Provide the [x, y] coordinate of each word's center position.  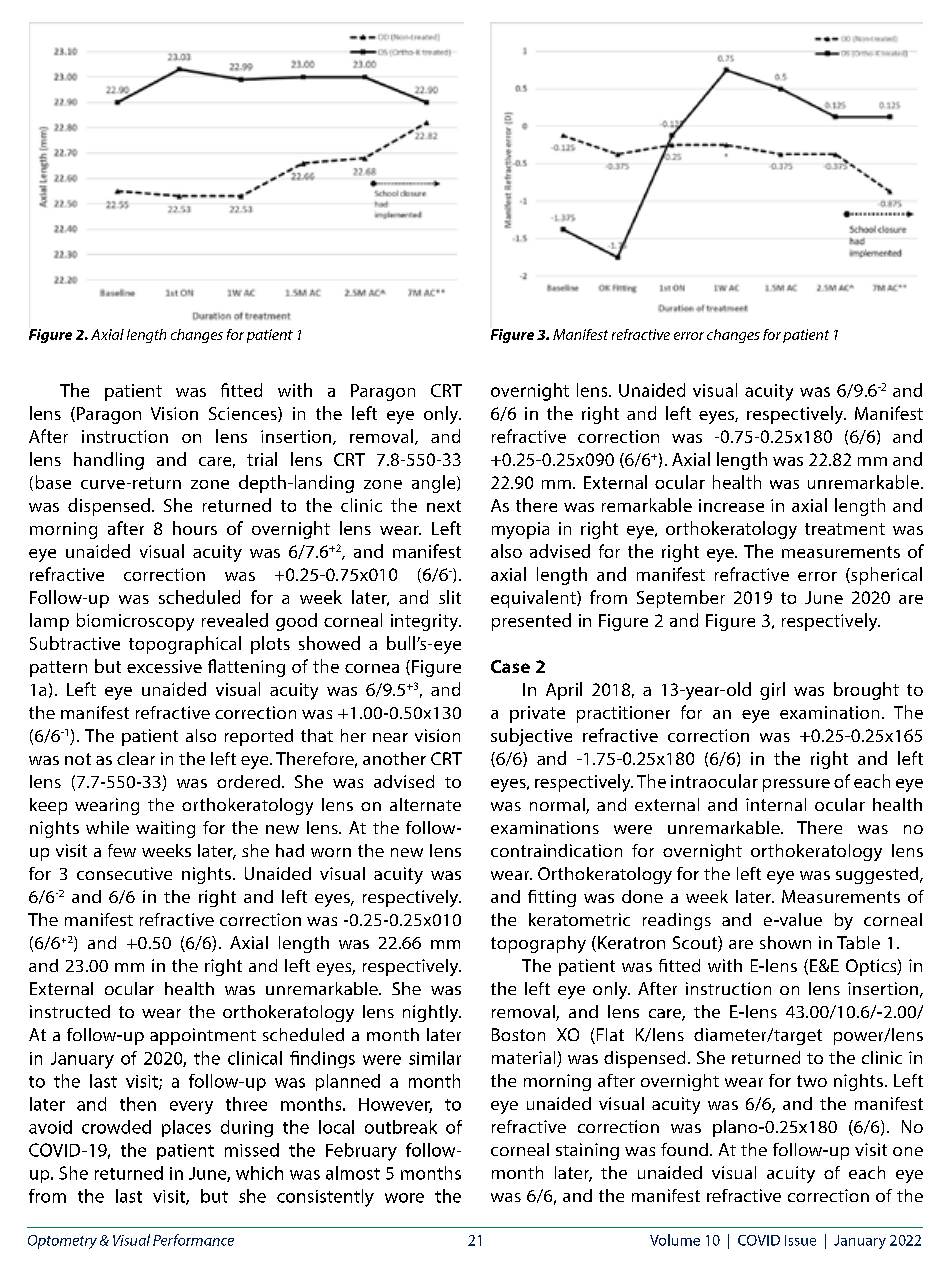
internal [776, 804]
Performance [193, 1240]
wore [404, 1198]
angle [435, 484]
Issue [800, 1240]
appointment [203, 1036]
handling [109, 461]
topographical [185, 645]
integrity [426, 622]
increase [731, 505]
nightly [432, 1013]
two [812, 1081]
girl [772, 691]
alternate [425, 804]
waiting [165, 829]
